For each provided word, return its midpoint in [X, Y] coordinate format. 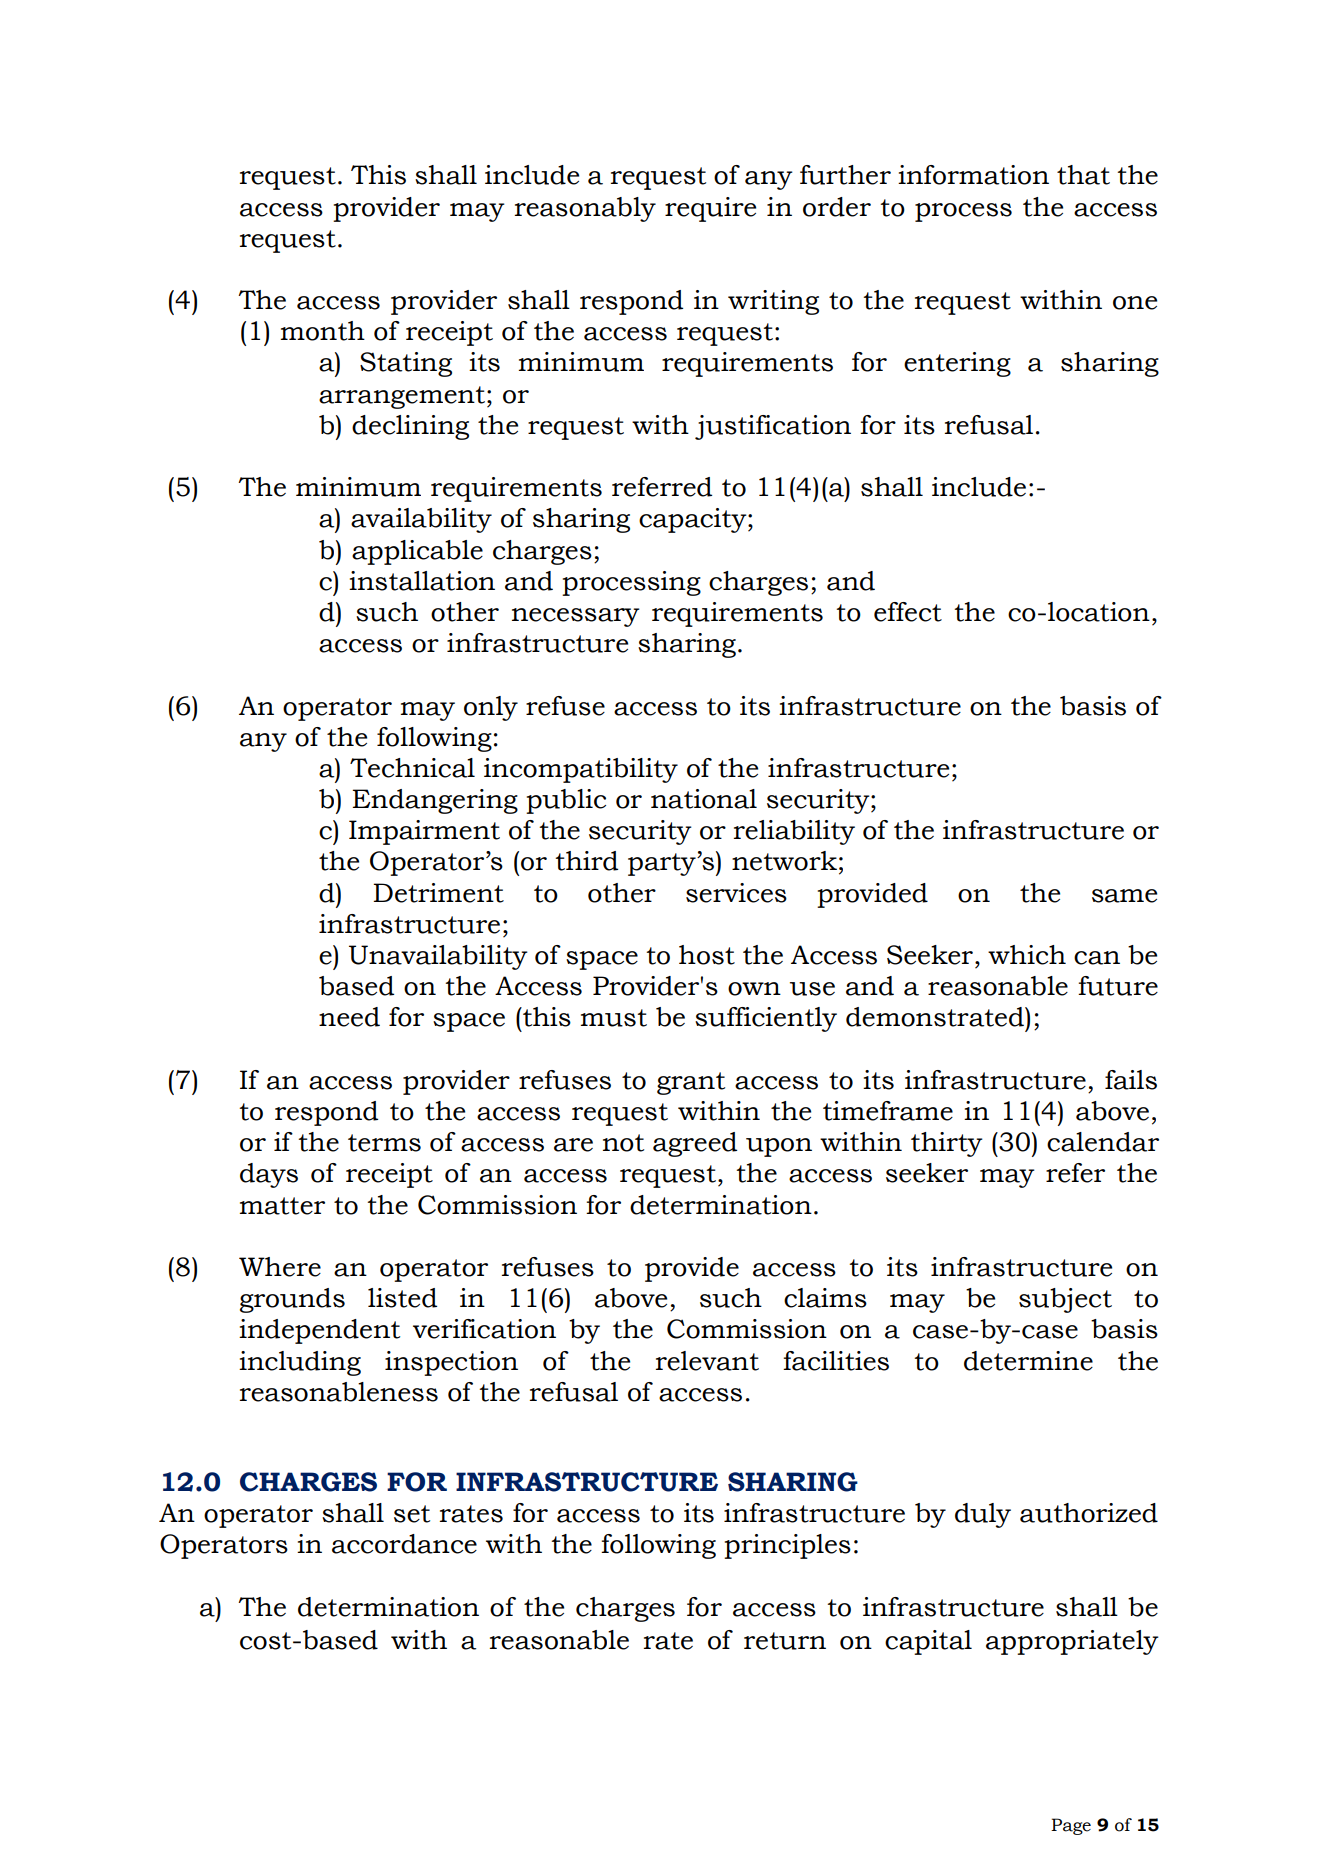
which [1027, 955]
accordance [404, 1544]
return [785, 1641]
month [323, 331]
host [707, 955]
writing [773, 302]
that [1083, 175]
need [349, 1017]
